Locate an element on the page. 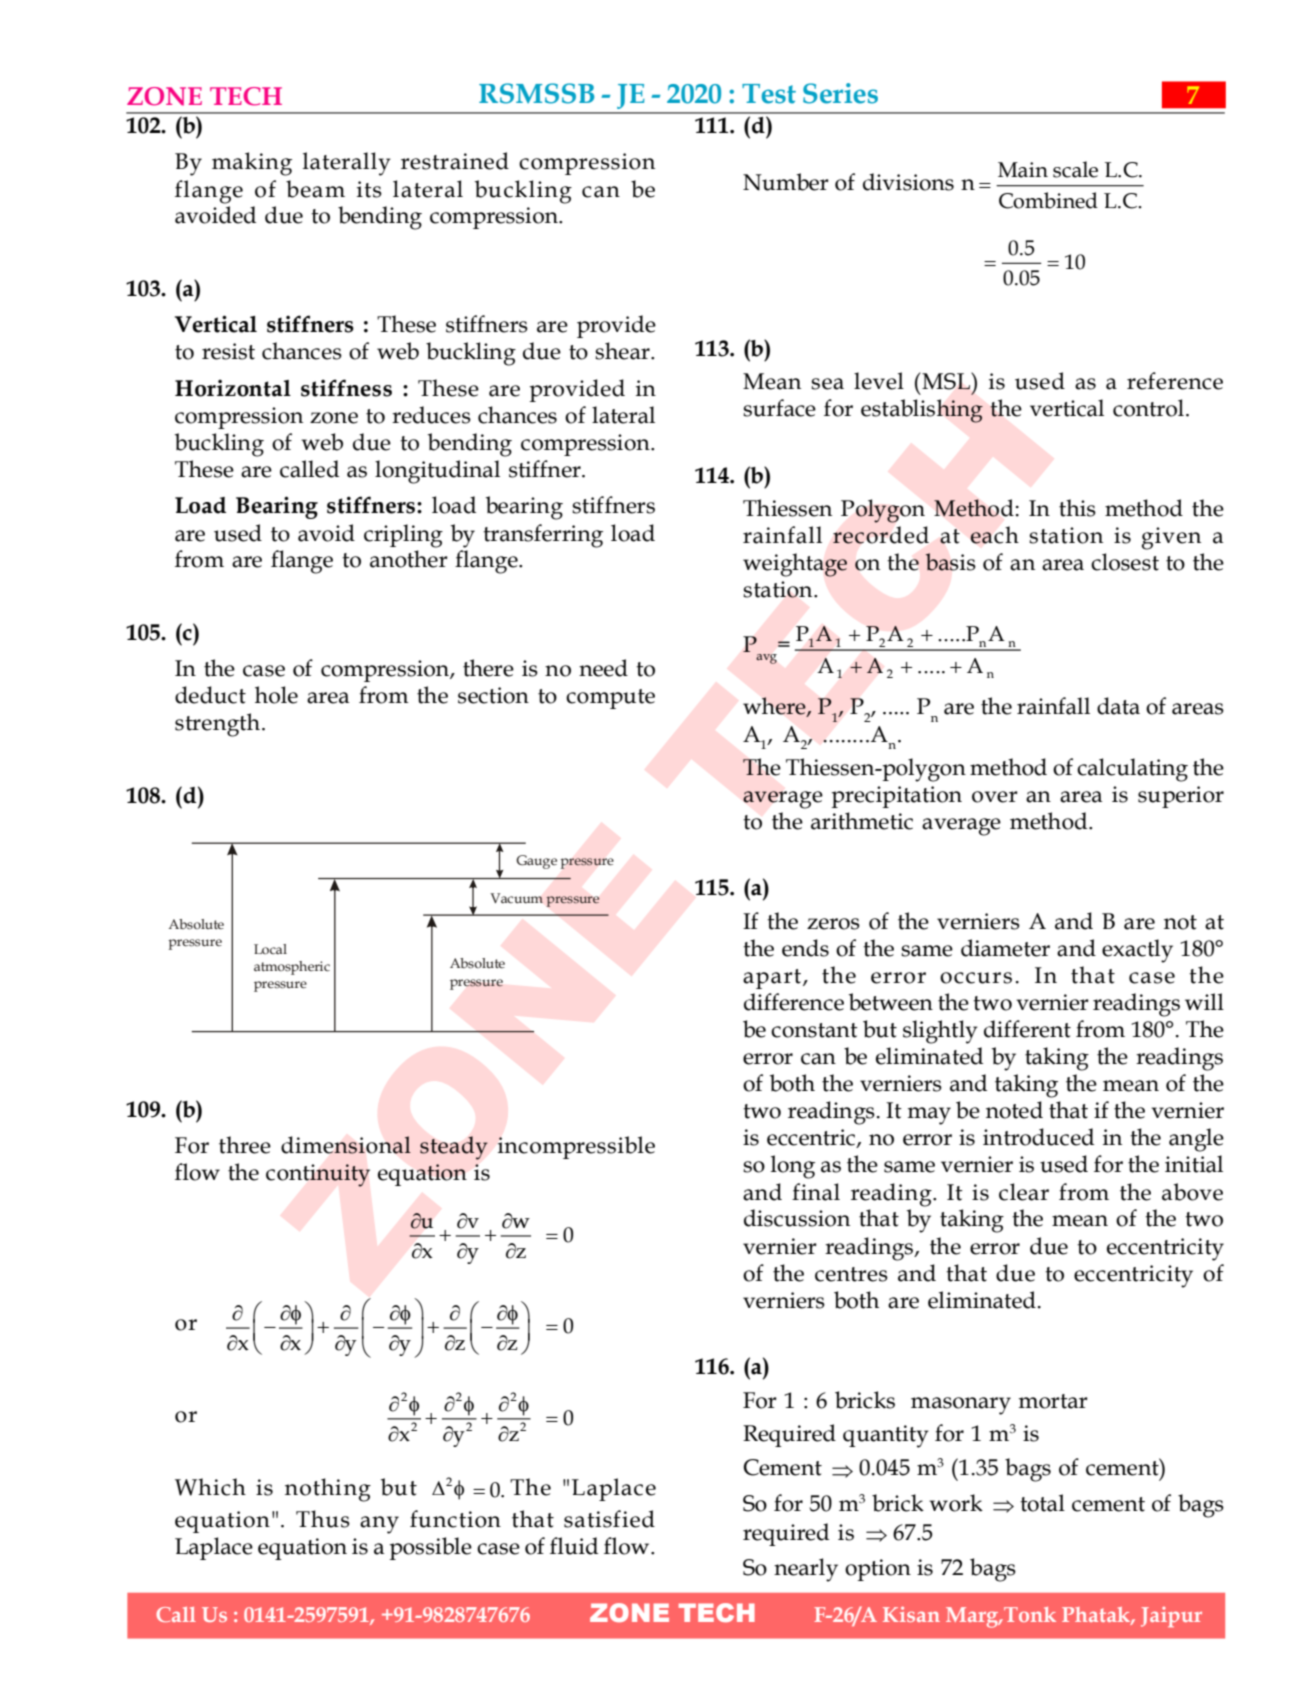 This page has width=1315, height=1702. surface is located at coordinates (779, 408).
